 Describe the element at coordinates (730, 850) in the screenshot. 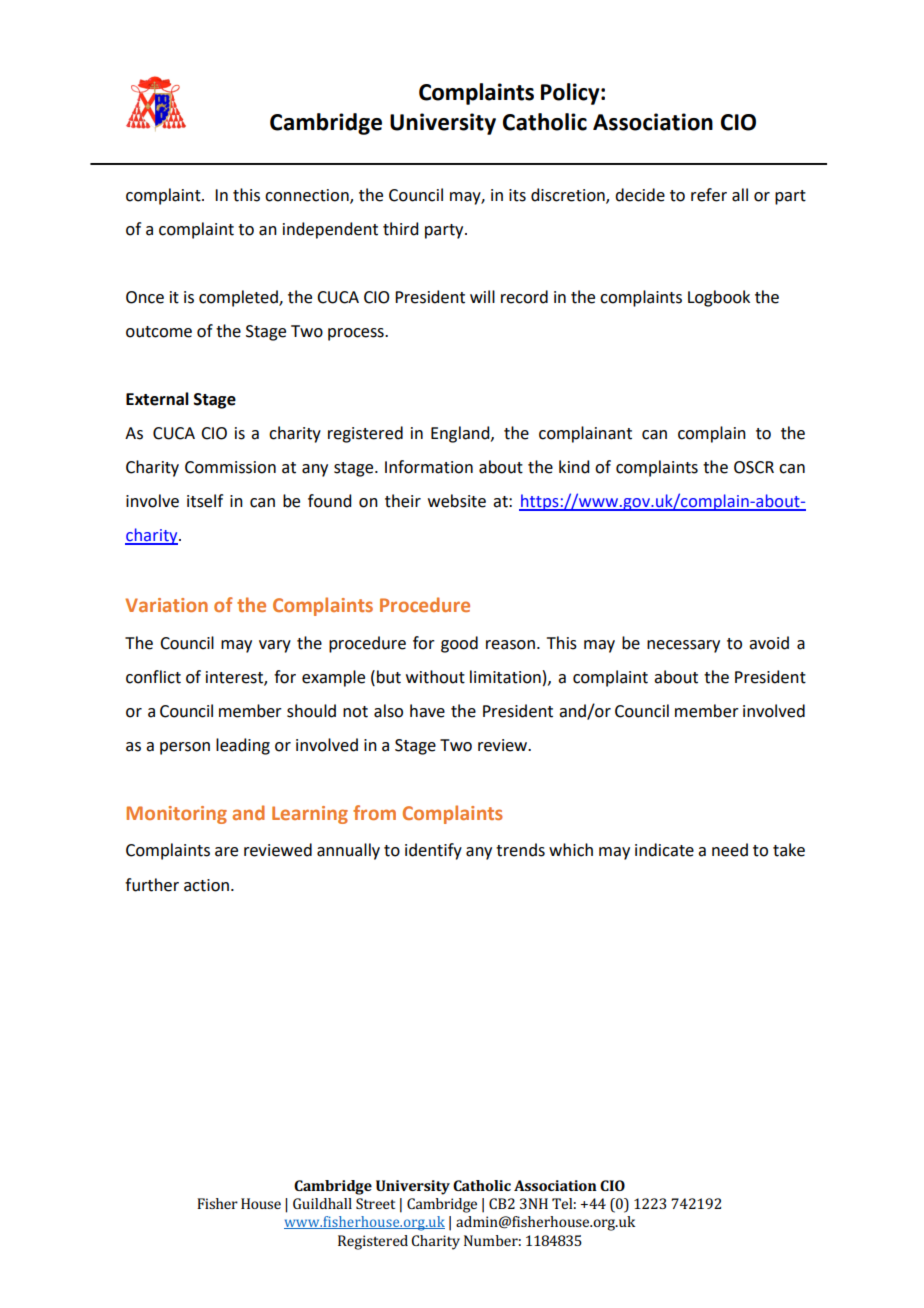

I see `need` at that location.
